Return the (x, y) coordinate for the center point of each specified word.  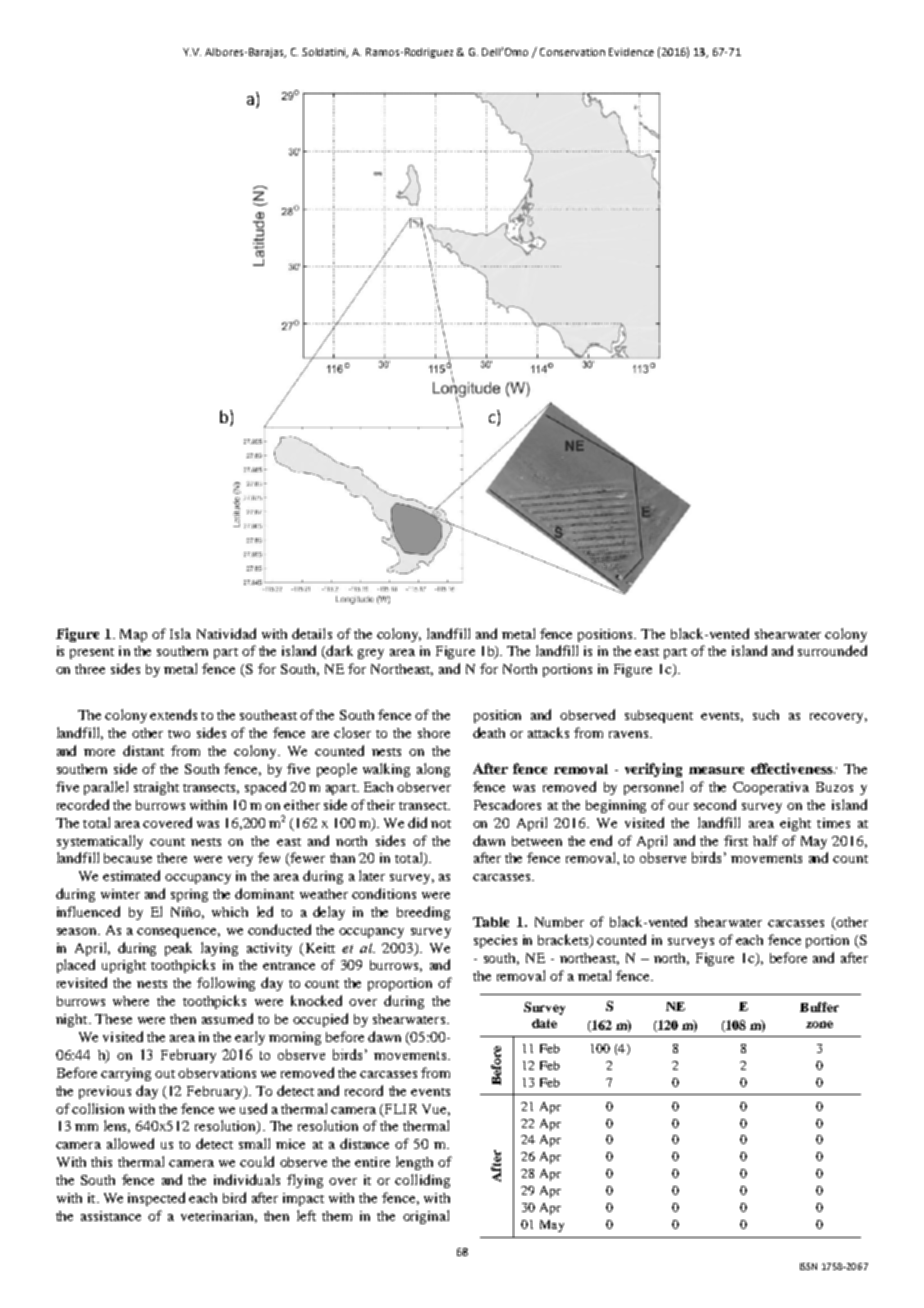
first (736, 840)
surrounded (832, 650)
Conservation (572, 52)
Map (133, 635)
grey (371, 654)
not (441, 824)
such (766, 715)
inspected (156, 1199)
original (426, 1217)
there (172, 858)
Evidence (631, 52)
